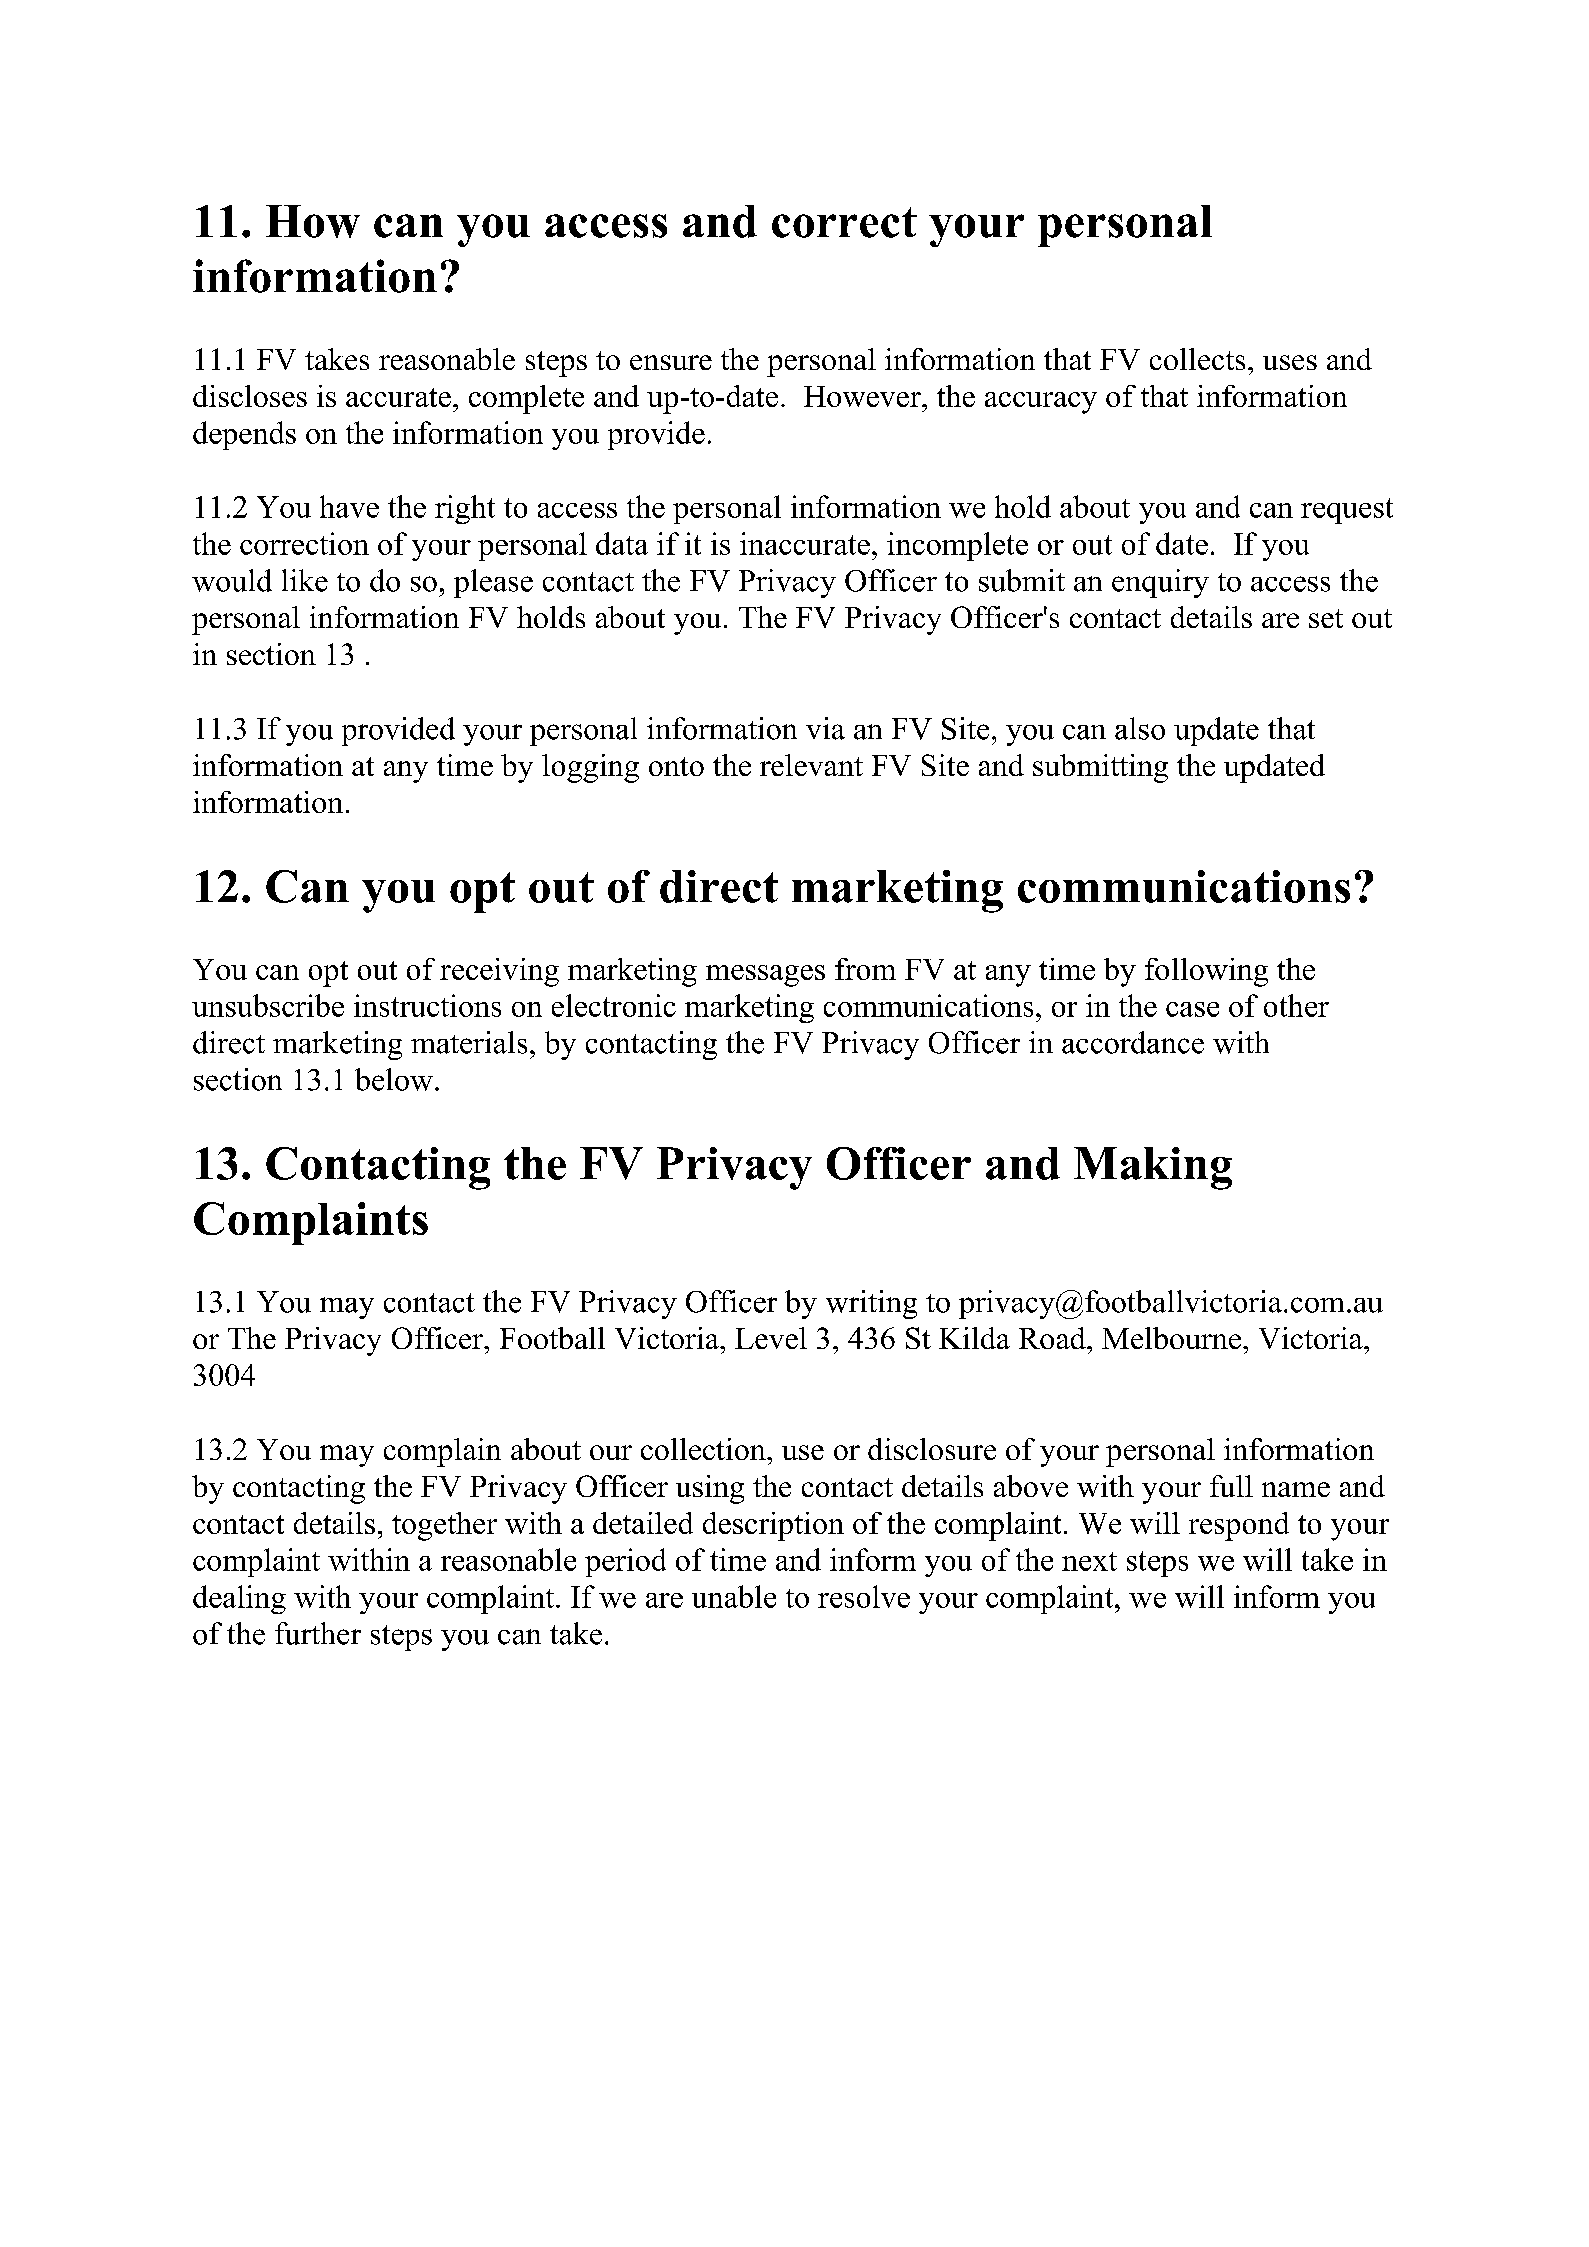  I want to click on However, so click(863, 396).
